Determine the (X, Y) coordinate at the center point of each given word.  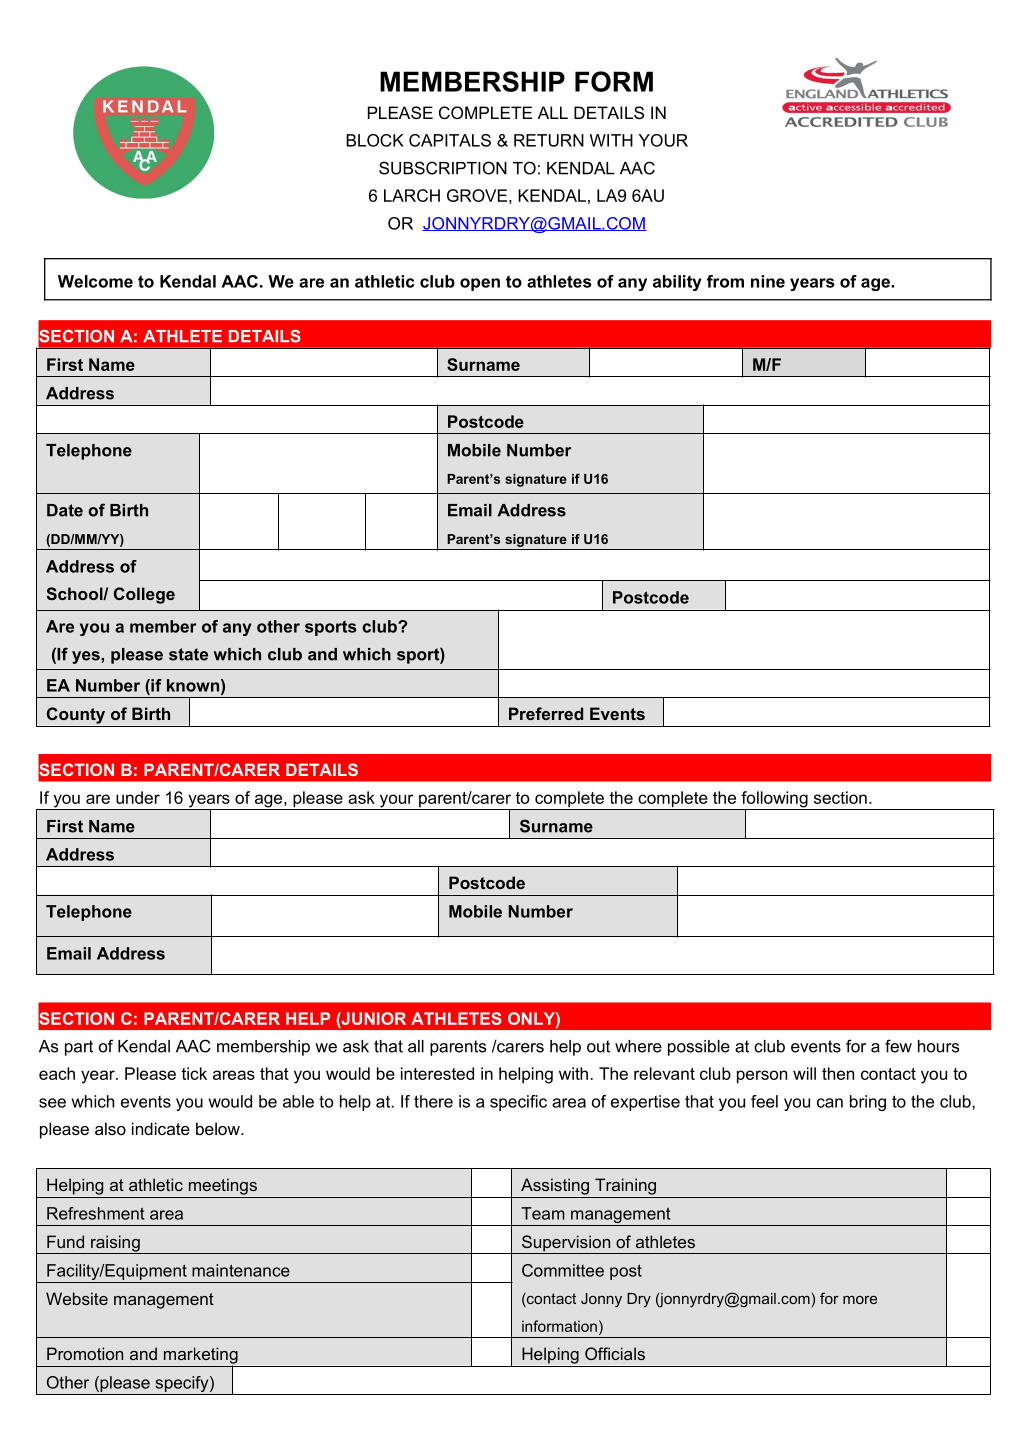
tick (194, 1073)
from (725, 281)
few (898, 1046)
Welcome (95, 281)
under (138, 797)
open (480, 284)
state (188, 654)
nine (768, 281)
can (830, 1103)
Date (65, 510)
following (774, 800)
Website (77, 1298)
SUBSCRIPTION (443, 168)
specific (518, 1103)
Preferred (546, 713)
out (598, 1046)
